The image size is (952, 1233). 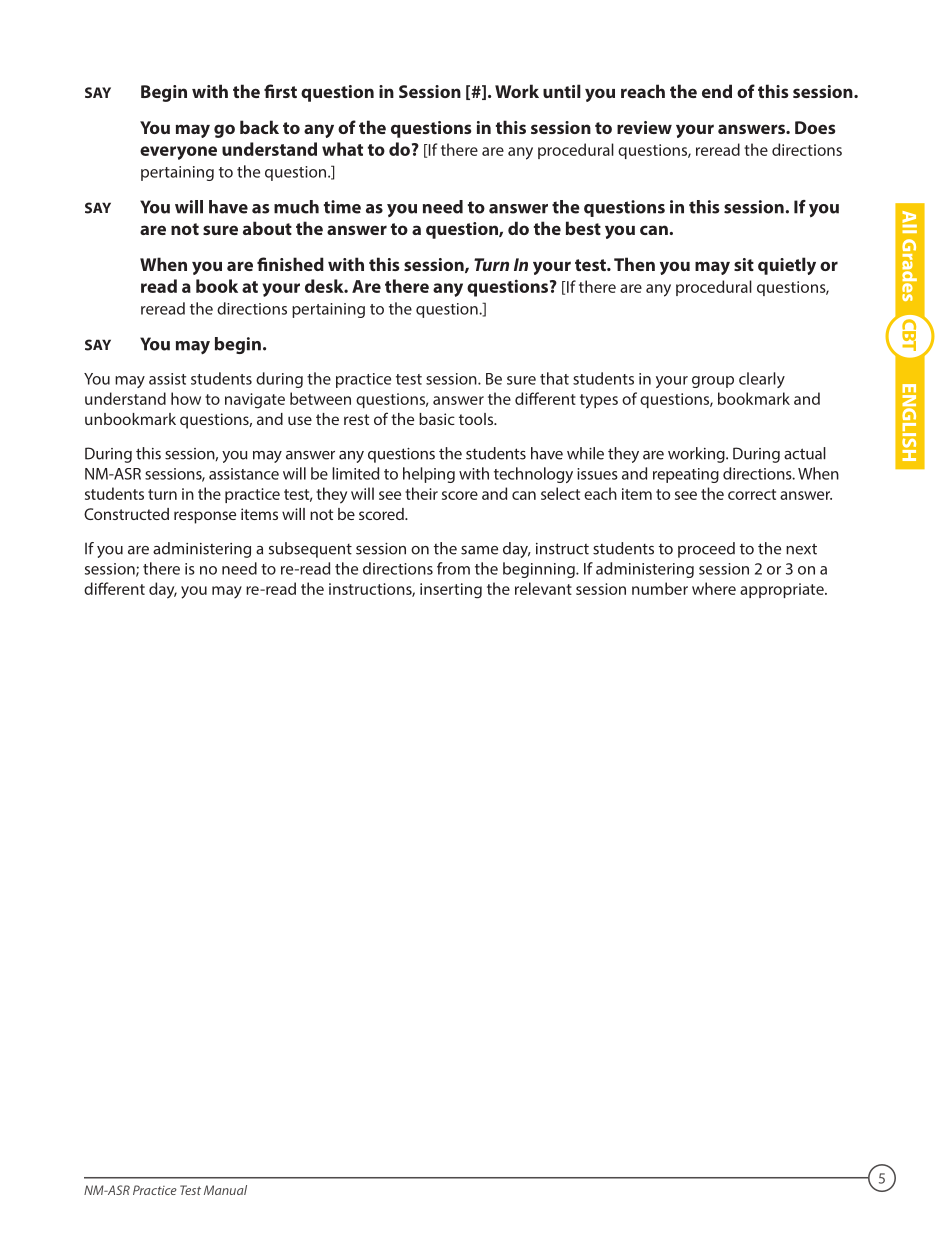 I want to click on until, so click(x=562, y=91).
